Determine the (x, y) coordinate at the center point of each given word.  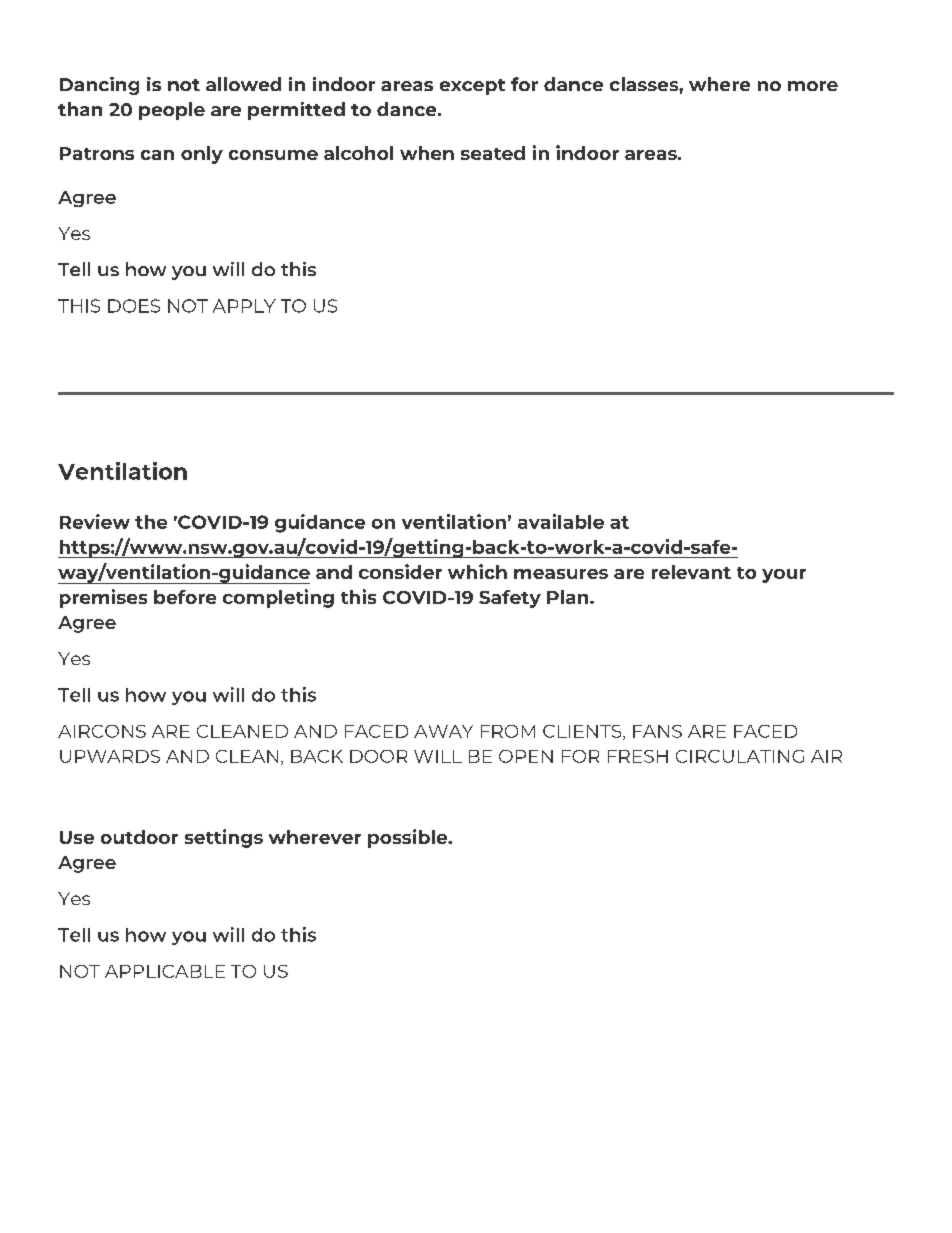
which (477, 571)
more (813, 86)
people (172, 111)
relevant (691, 572)
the (151, 522)
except (472, 87)
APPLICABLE (165, 971)
